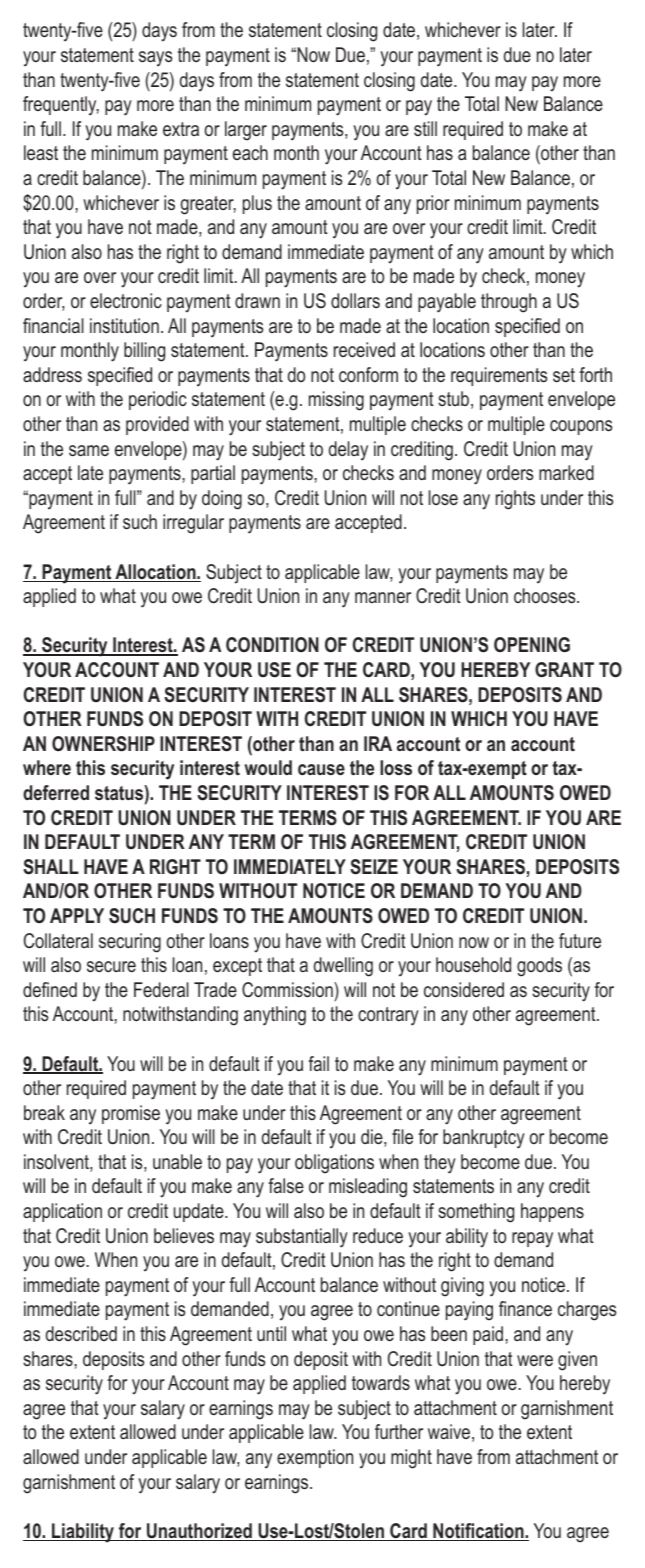 The height and width of the screenshot is (1568, 645). What do you see at coordinates (383, 597) in the screenshot?
I see `manner` at bounding box center [383, 597].
